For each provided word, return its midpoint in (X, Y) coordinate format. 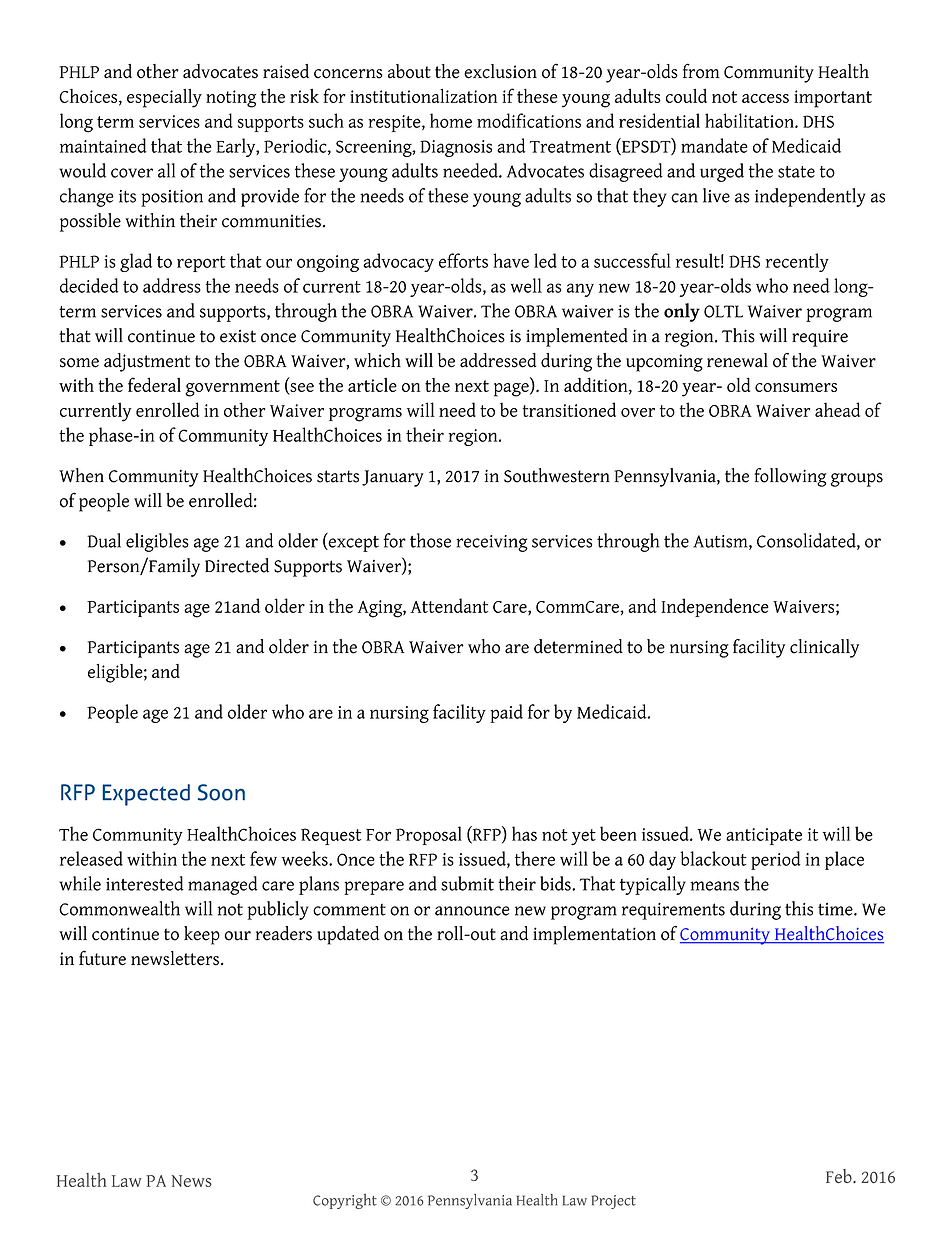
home (451, 120)
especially (164, 98)
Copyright (345, 1201)
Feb (840, 1176)
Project (613, 1202)
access (765, 98)
